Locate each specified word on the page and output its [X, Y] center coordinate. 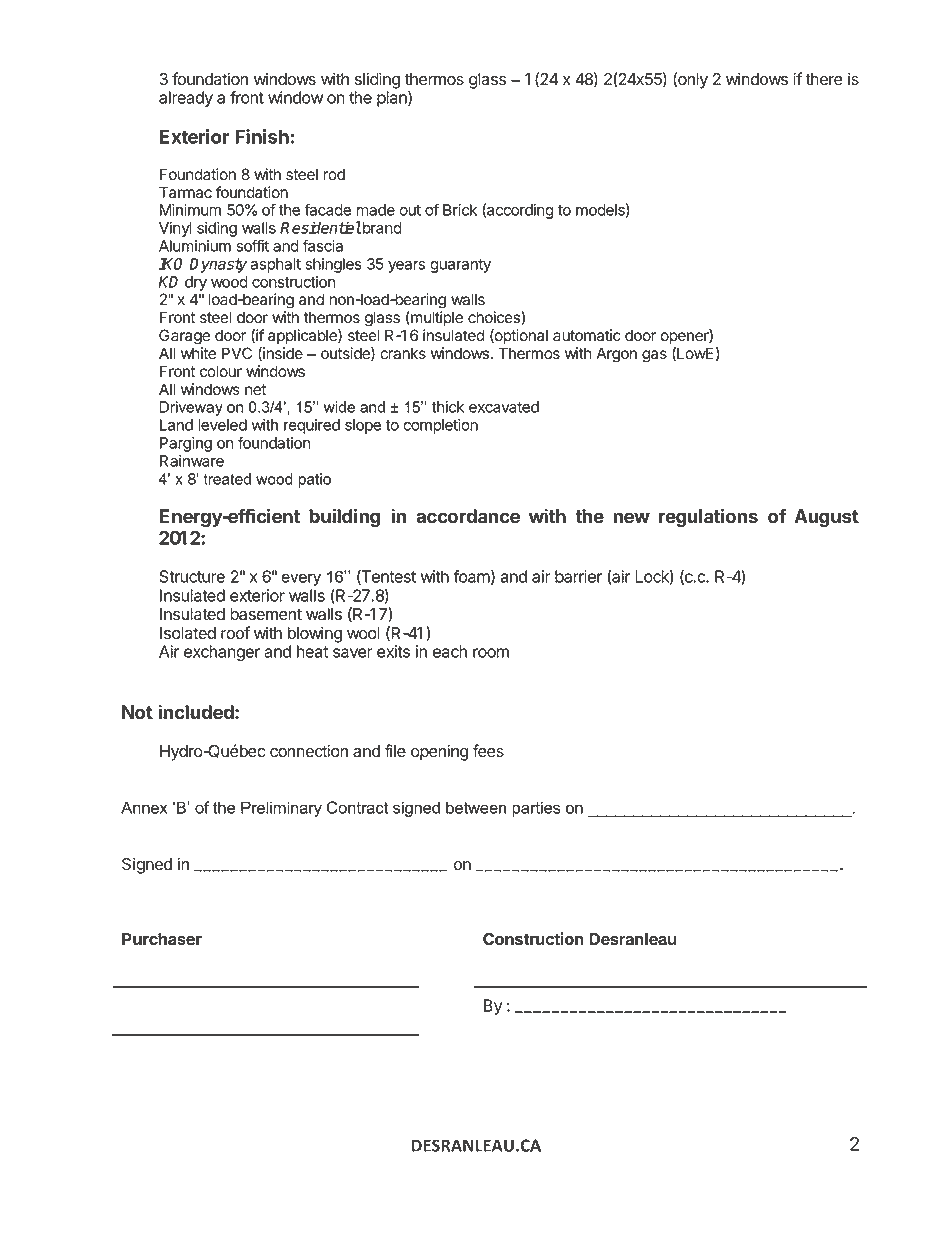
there [824, 79]
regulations [708, 517]
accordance [468, 516]
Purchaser [162, 939]
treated [227, 479]
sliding [377, 80]
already [186, 99]
